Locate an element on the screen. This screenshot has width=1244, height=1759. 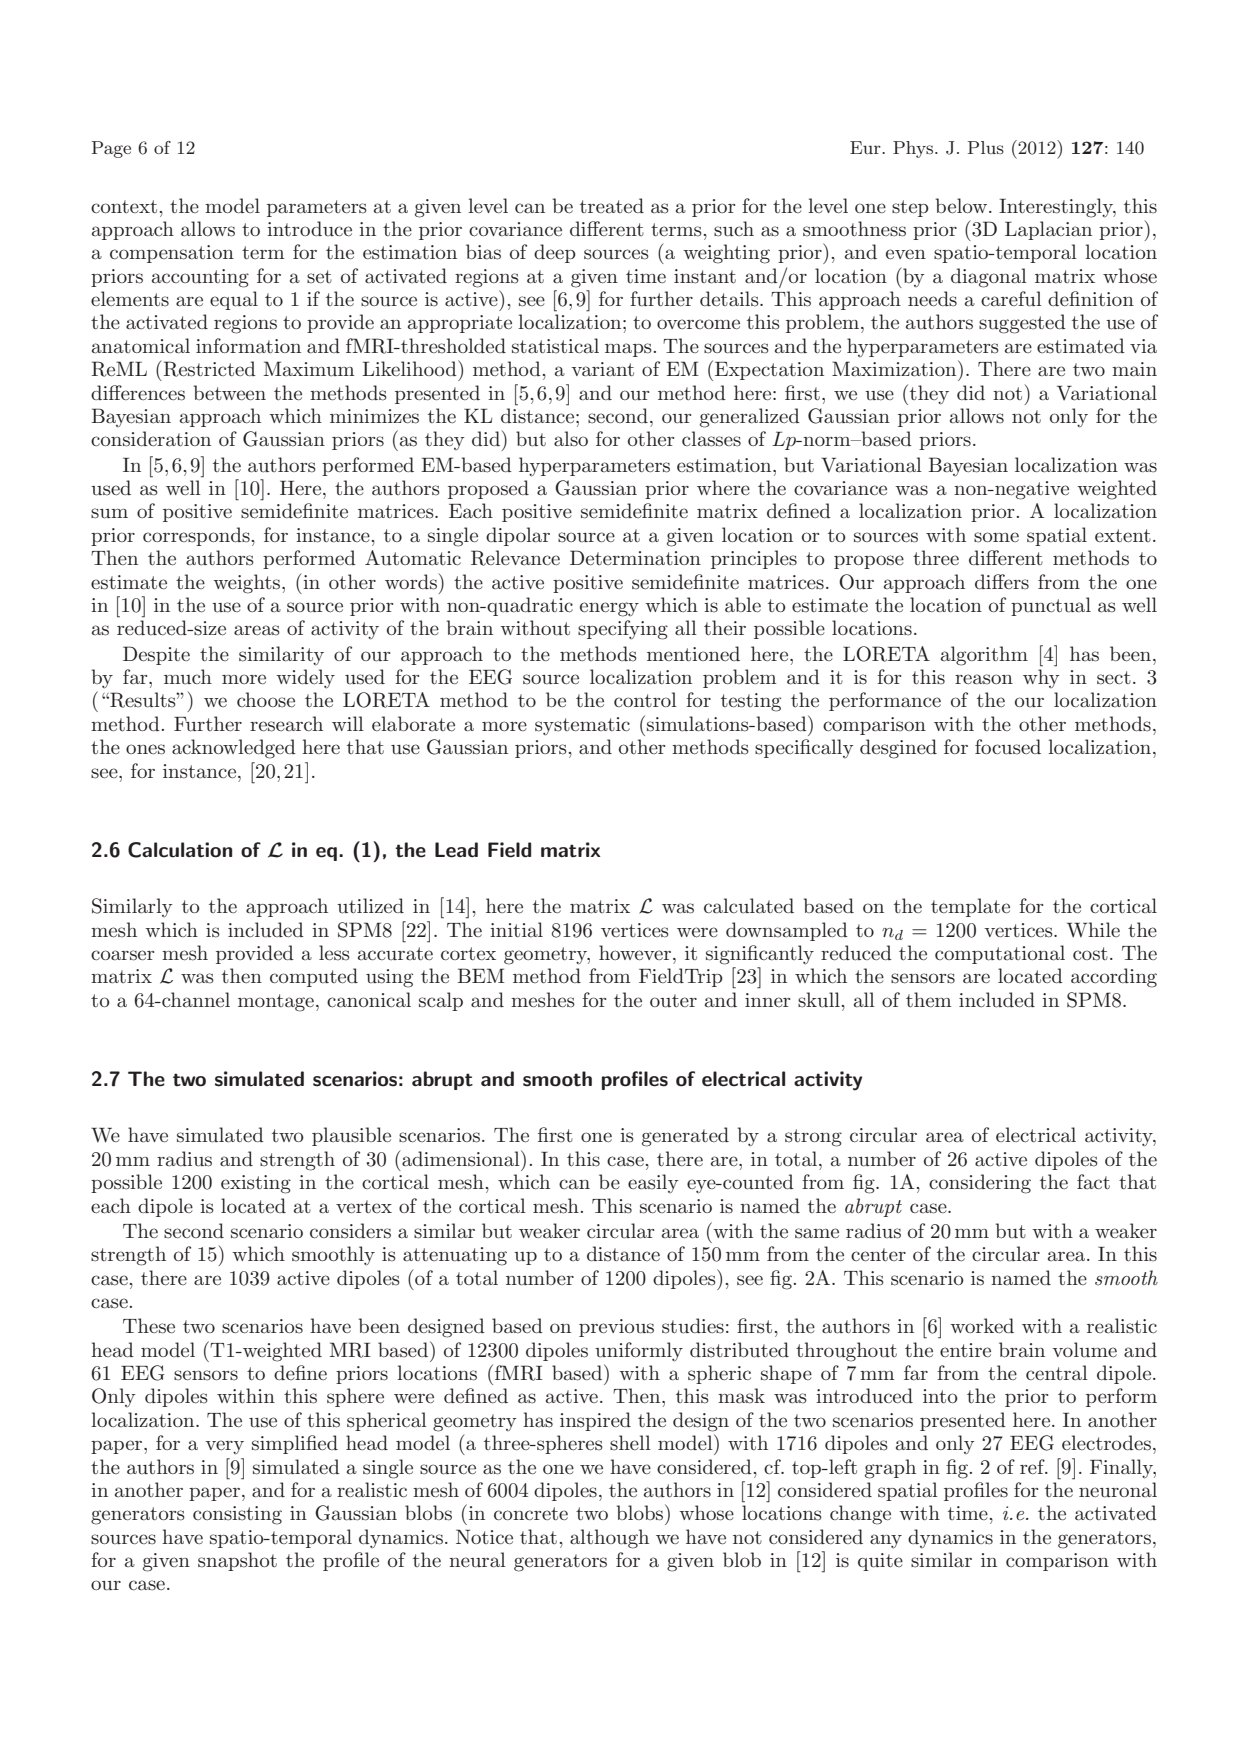
considering is located at coordinates (980, 1184).
